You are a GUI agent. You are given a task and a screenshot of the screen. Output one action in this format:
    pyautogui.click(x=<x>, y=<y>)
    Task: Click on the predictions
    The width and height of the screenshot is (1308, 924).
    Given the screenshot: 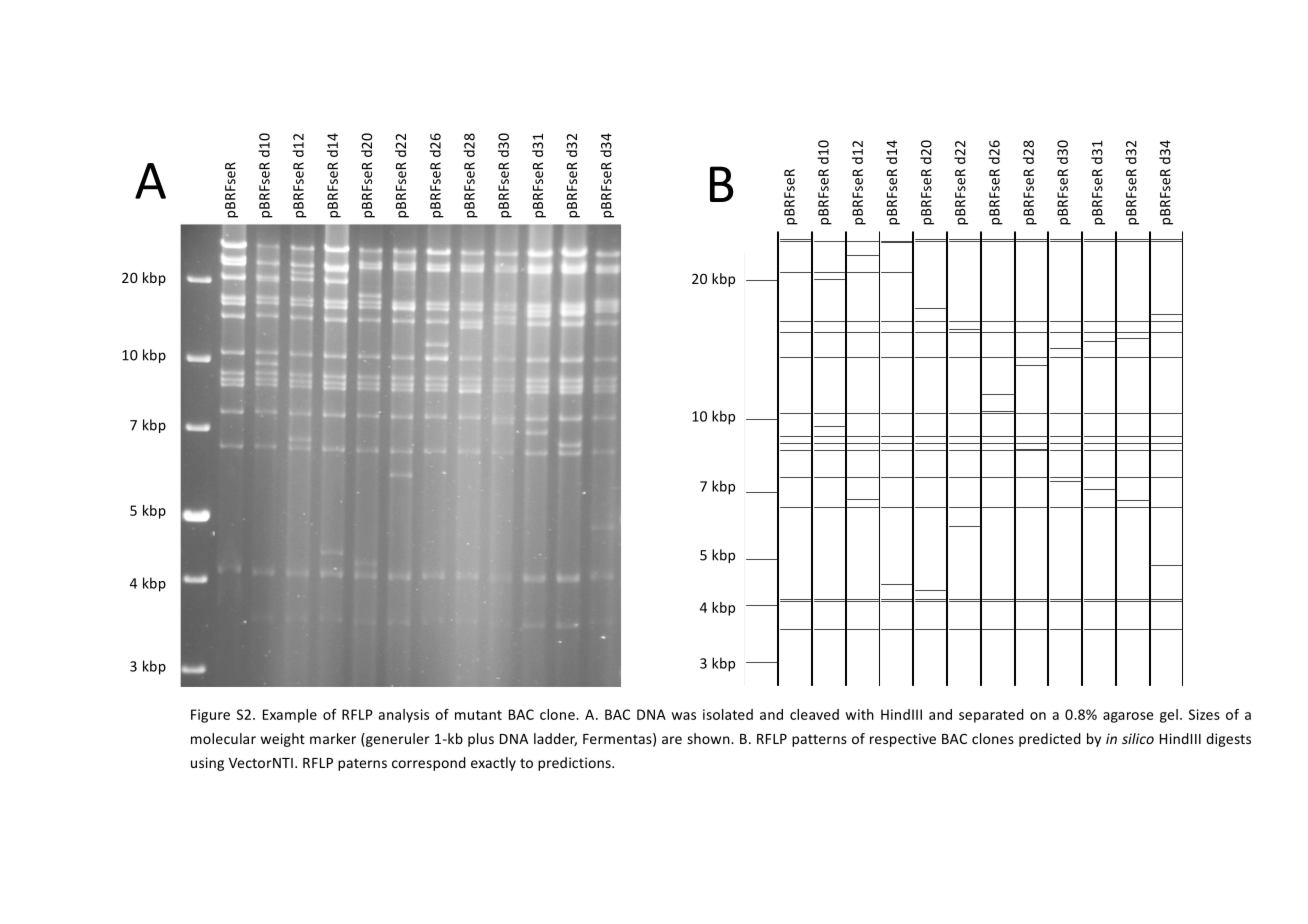 What is the action you would take?
    pyautogui.click(x=575, y=764)
